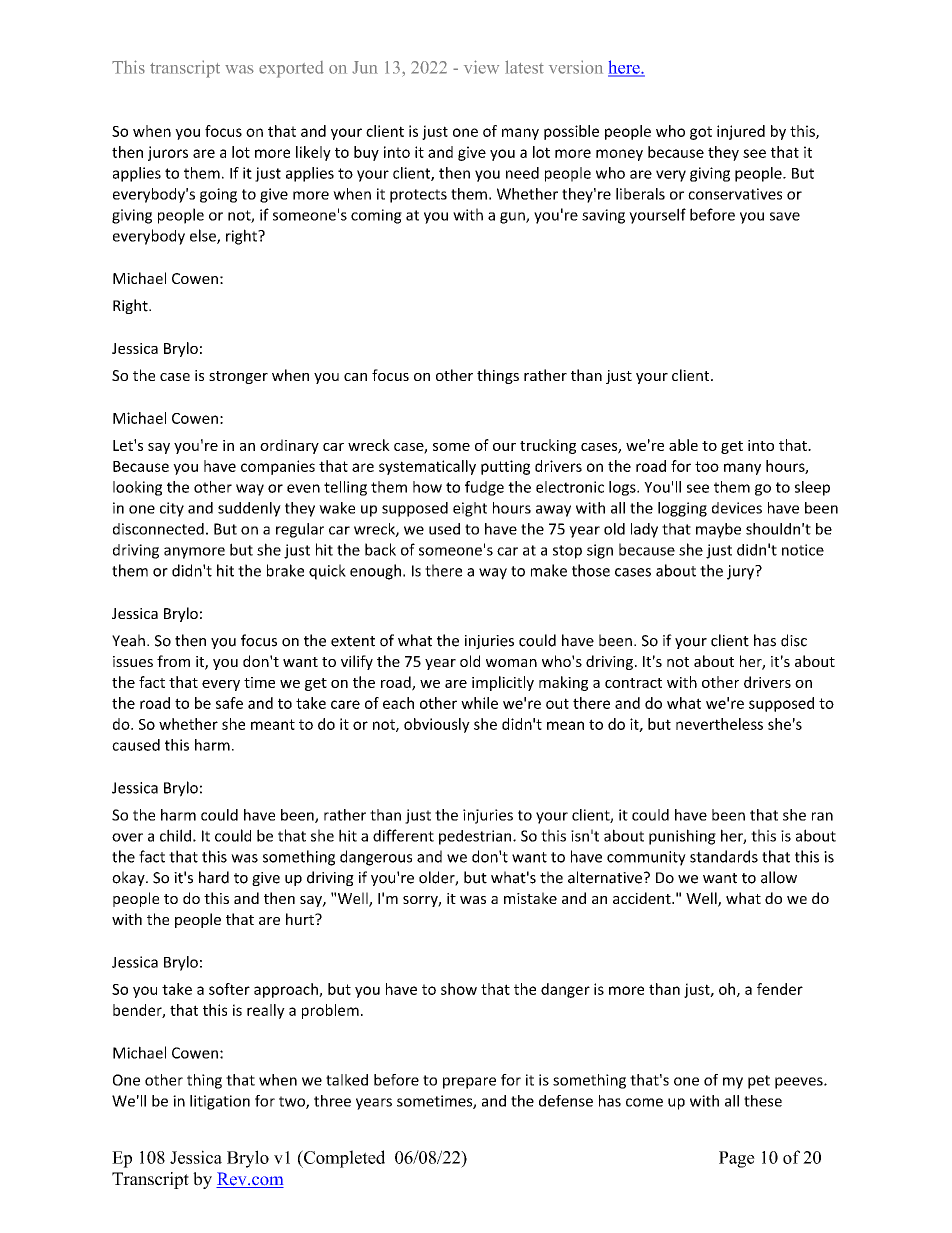 The width and height of the screenshot is (952, 1233). What do you see at coordinates (476, 837) in the screenshot?
I see `pedestrian` at bounding box center [476, 837].
